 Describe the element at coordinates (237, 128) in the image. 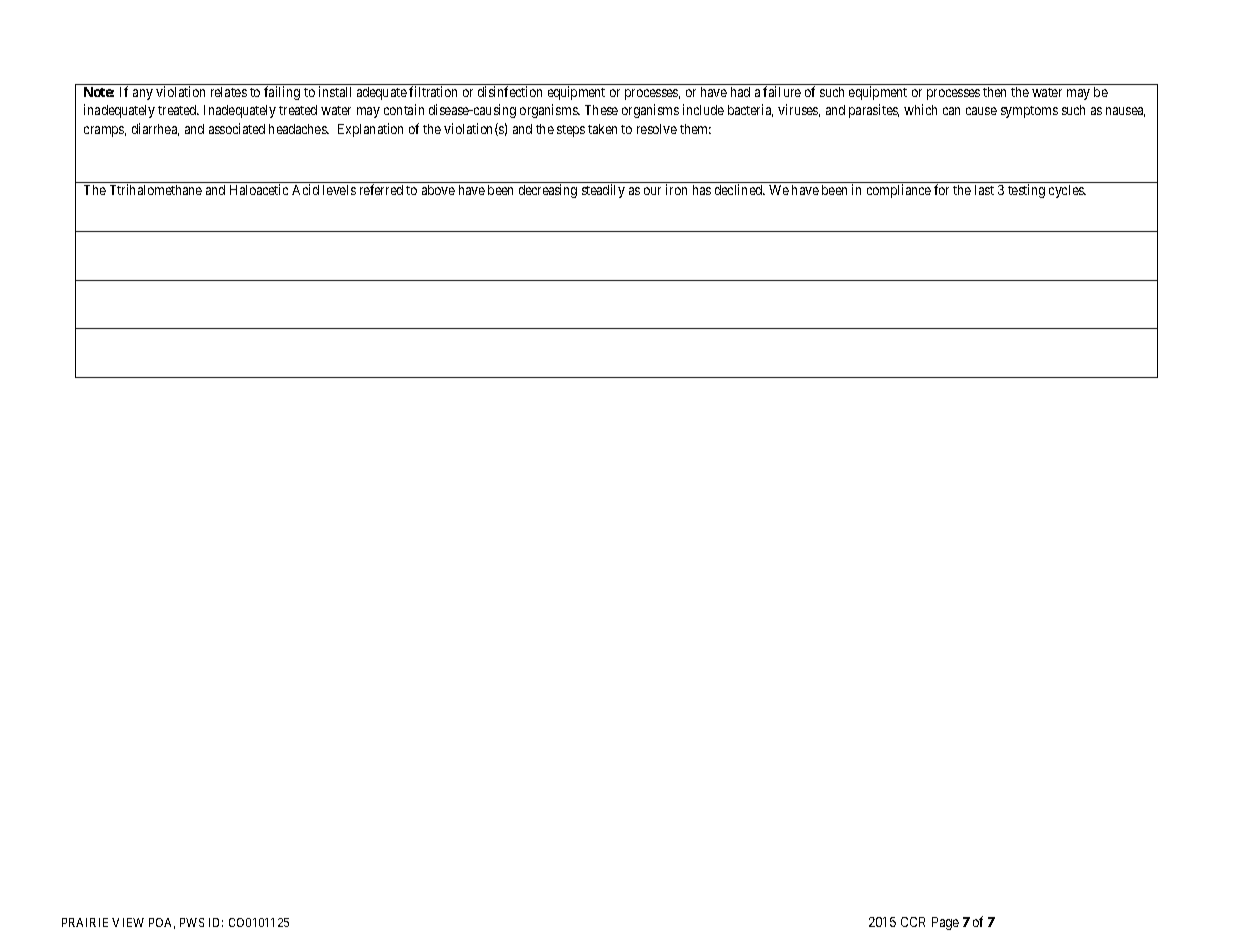

I see `associated` at that location.
